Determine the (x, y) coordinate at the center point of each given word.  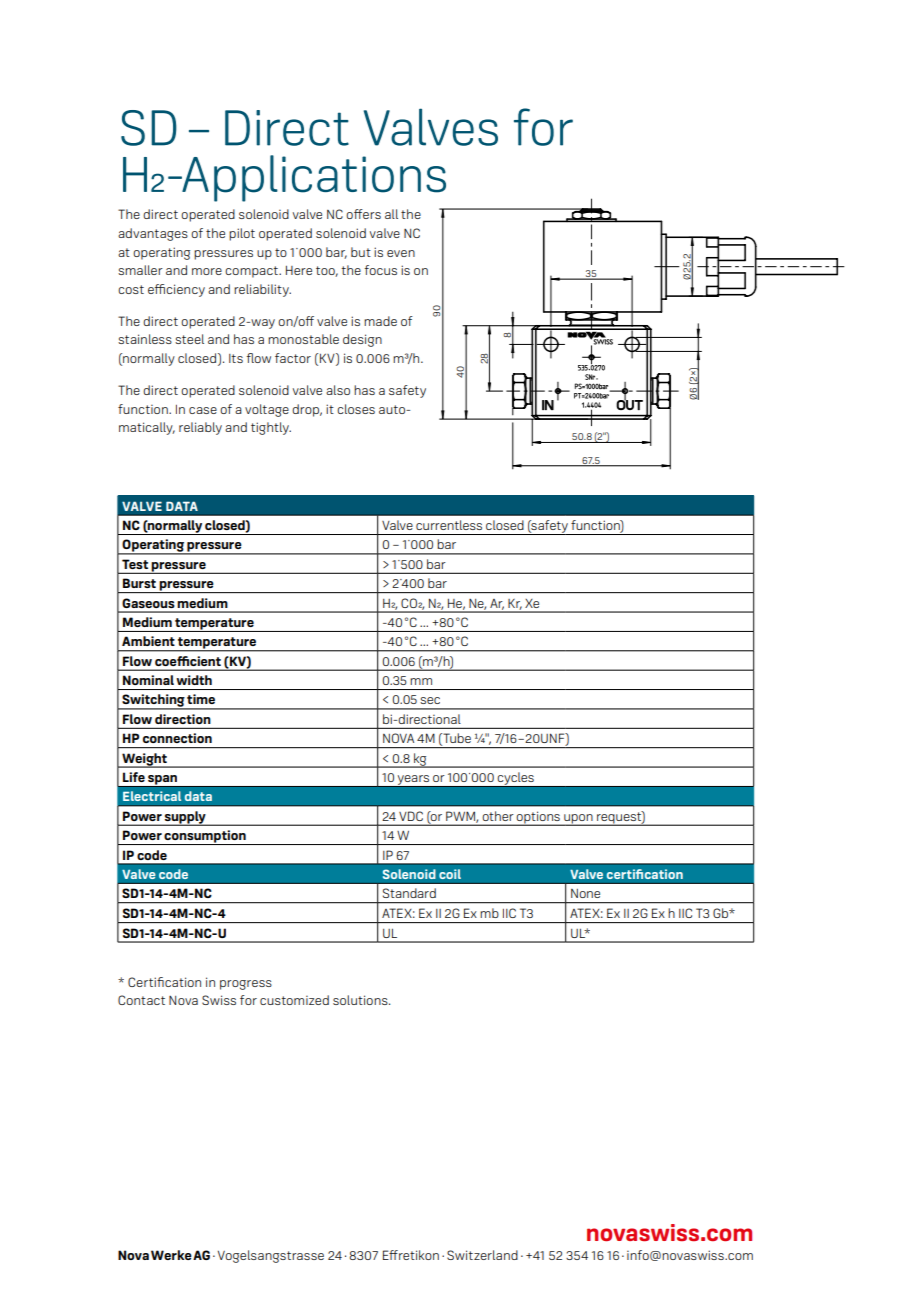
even (401, 253)
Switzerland (482, 1255)
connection (177, 738)
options (538, 818)
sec (430, 700)
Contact (141, 1000)
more (207, 271)
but (361, 252)
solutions (361, 1000)
